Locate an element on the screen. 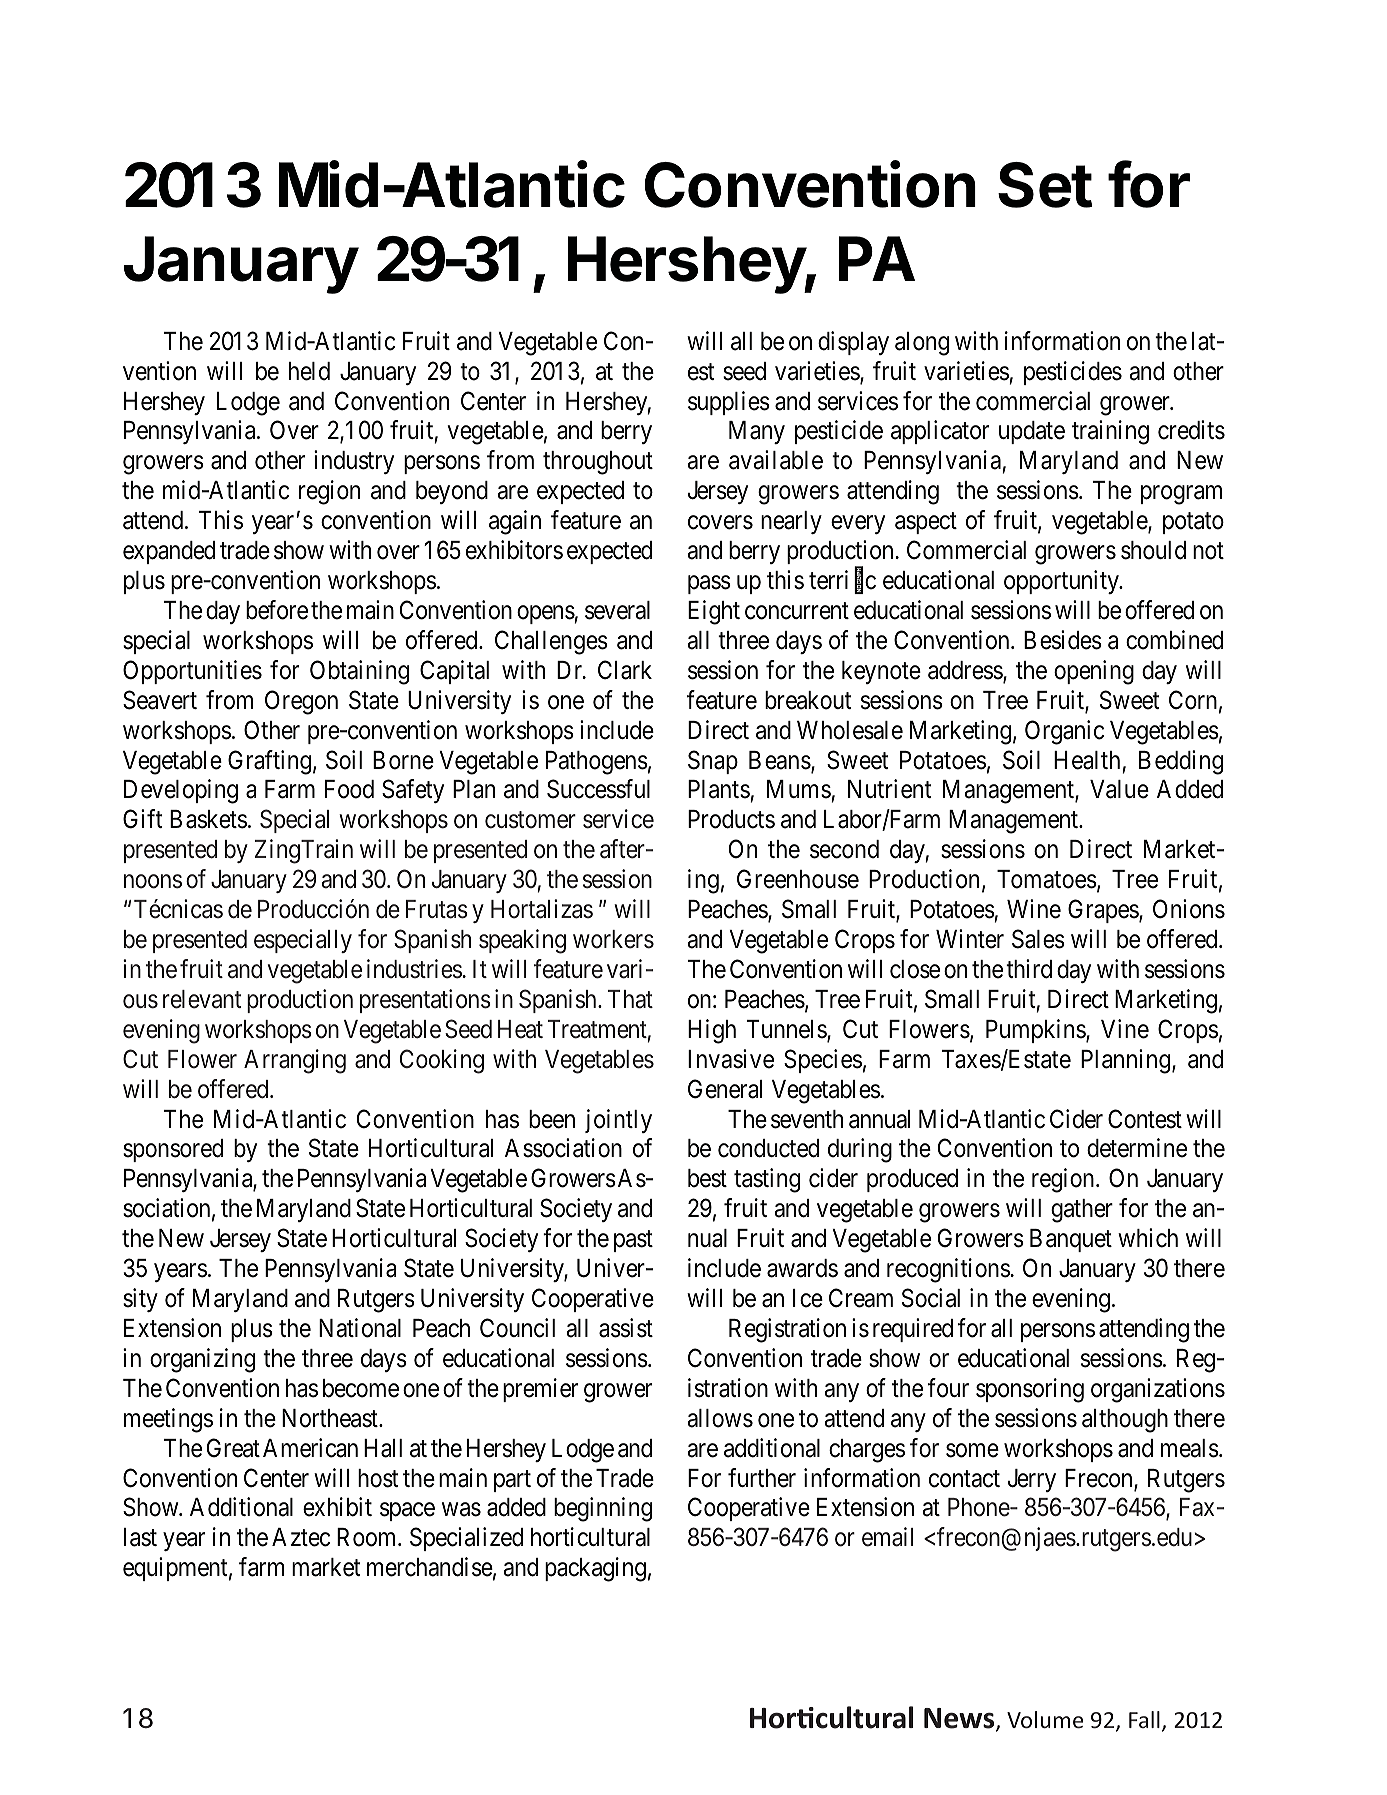  best is located at coordinates (707, 1178).
